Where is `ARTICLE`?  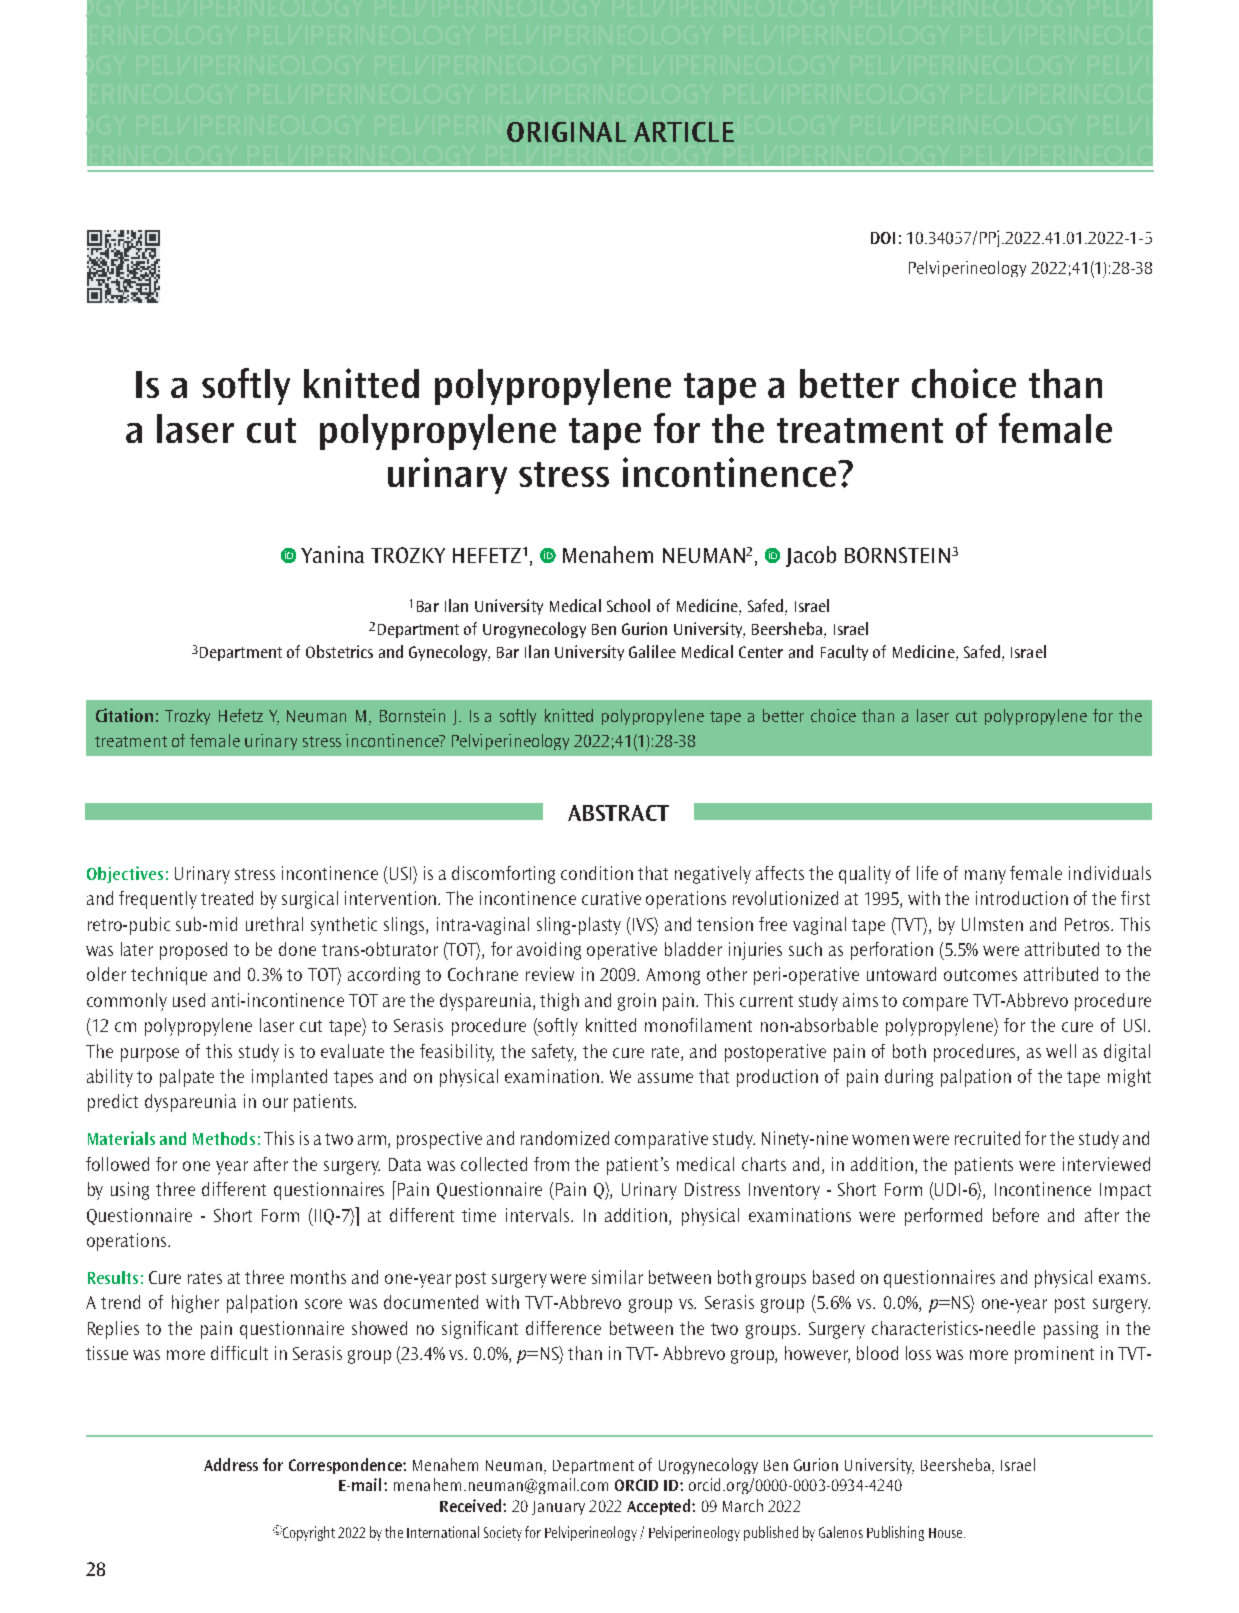
ARTICLE is located at coordinates (684, 132).
